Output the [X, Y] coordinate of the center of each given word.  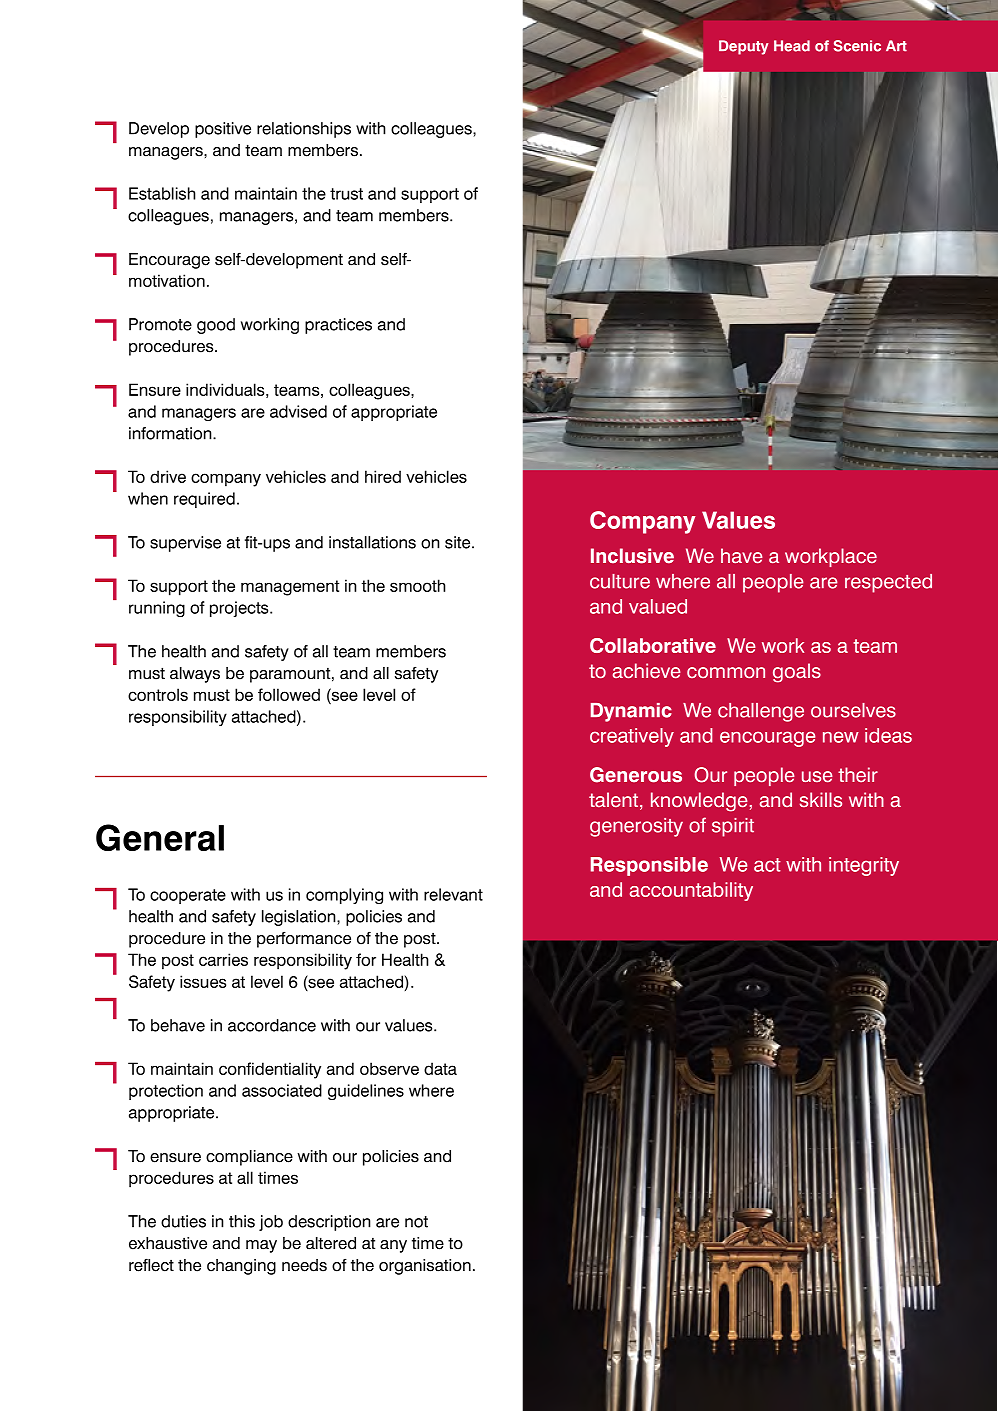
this [242, 1221]
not [416, 1222]
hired [383, 476]
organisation [425, 1267]
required [204, 500]
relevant [453, 894]
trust [346, 194]
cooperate [188, 896]
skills [821, 799]
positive [223, 130]
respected [888, 583]
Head [792, 46]
